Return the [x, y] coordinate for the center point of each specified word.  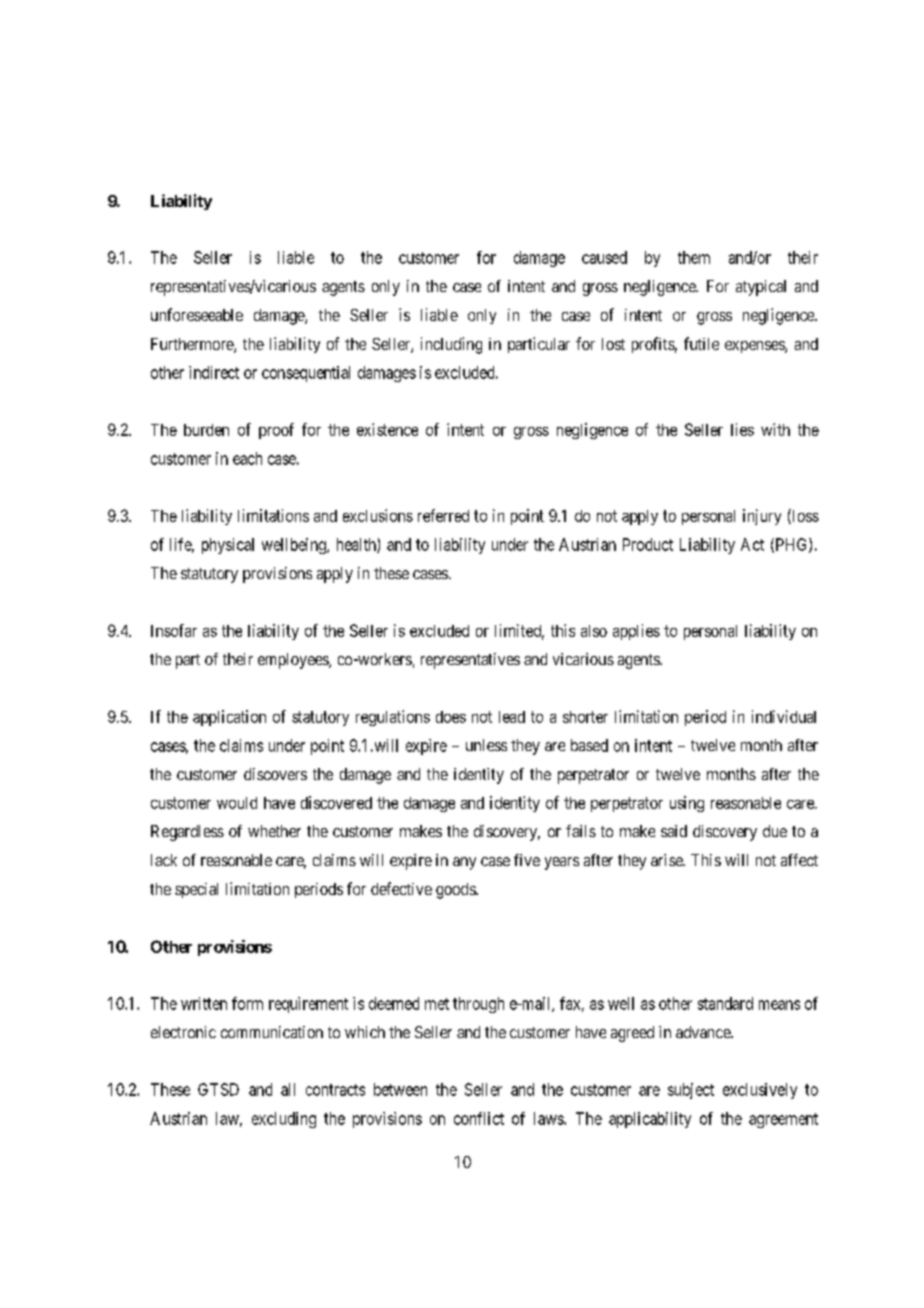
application [229, 718]
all [288, 1089]
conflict [479, 1118]
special [196, 890]
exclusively [760, 1091]
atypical [761, 288]
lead [512, 717]
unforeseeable [197, 314]
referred [443, 515]
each [247, 458]
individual [784, 716]
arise [668, 860]
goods [456, 891]
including [451, 345]
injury [762, 517]
